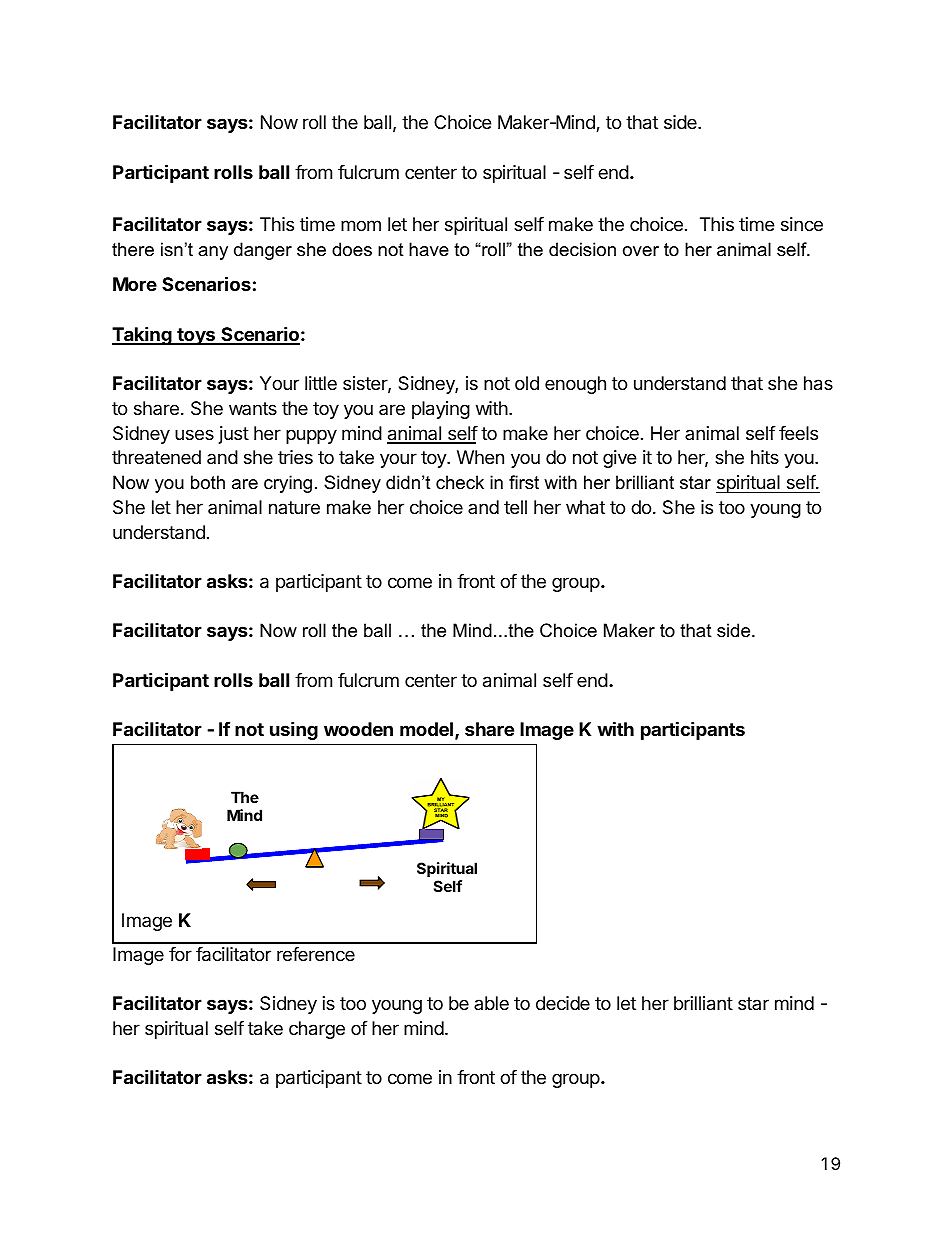 This screenshot has height=1233, width=952. What do you see at coordinates (180, 954) in the screenshot?
I see `for` at bounding box center [180, 954].
